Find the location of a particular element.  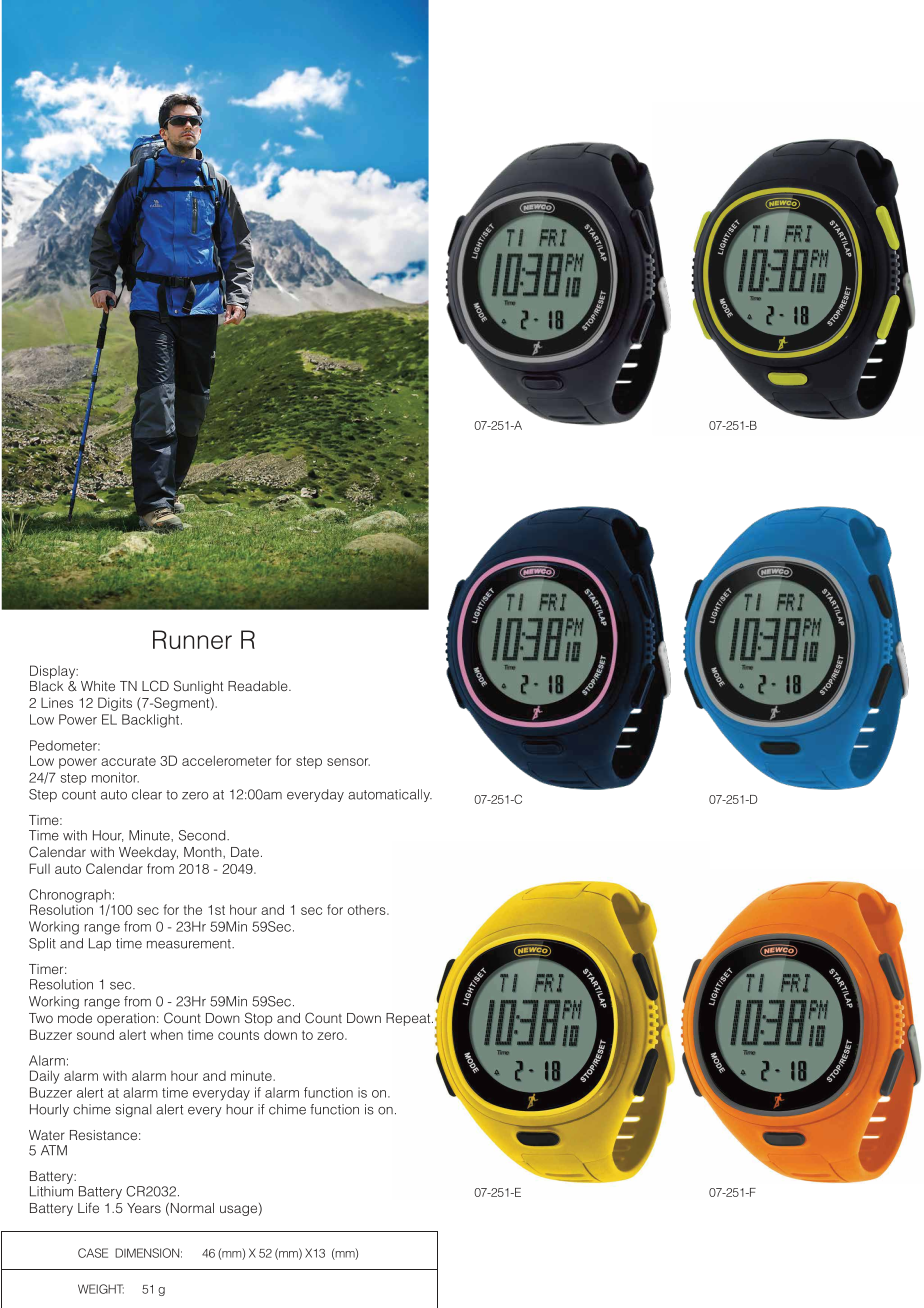

Month is located at coordinates (204, 852).
